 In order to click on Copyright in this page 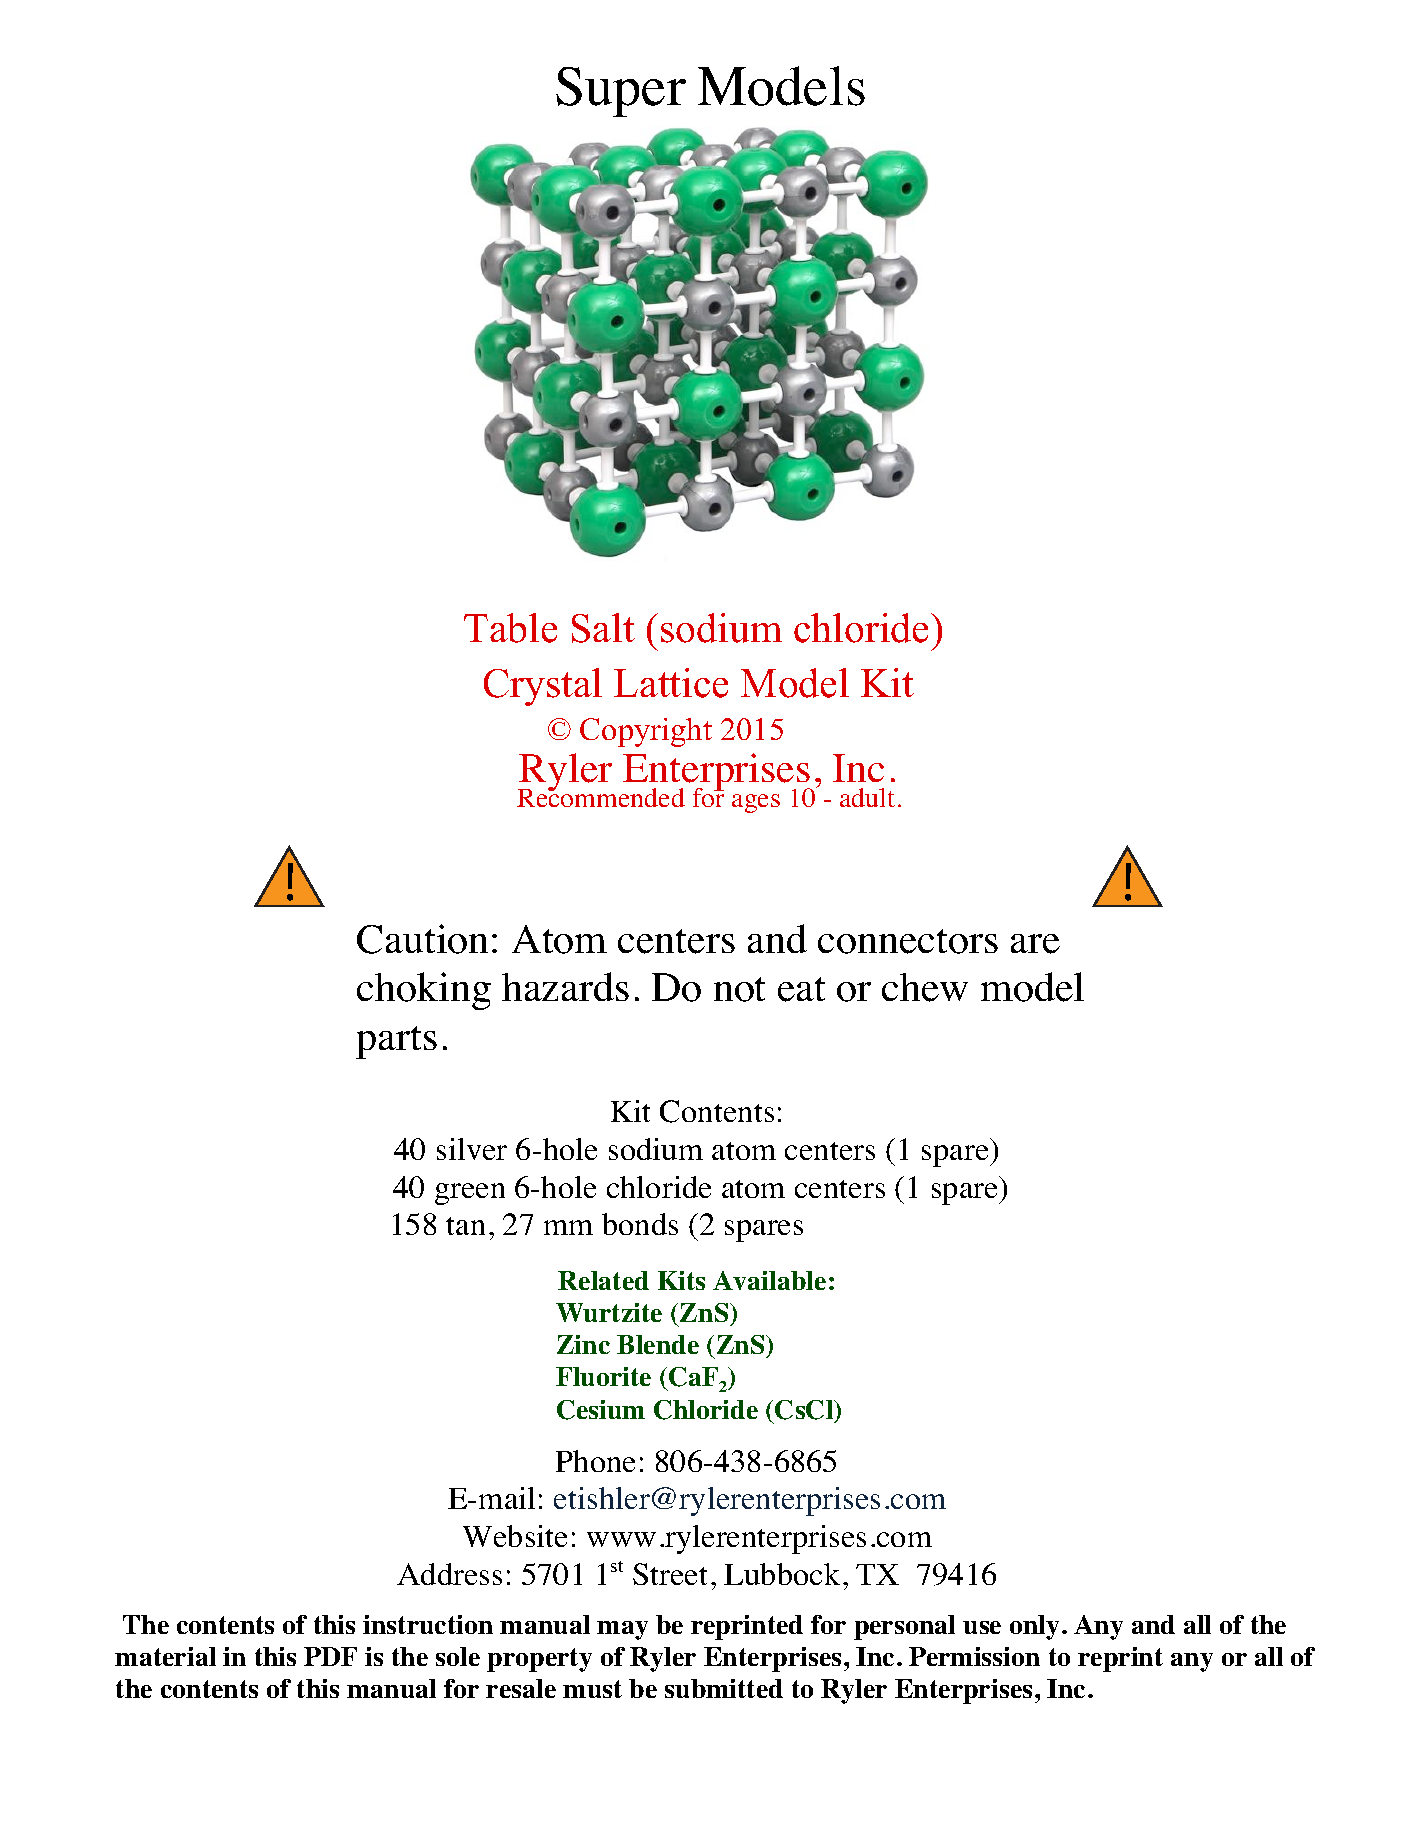, I will do `click(646, 732)`.
